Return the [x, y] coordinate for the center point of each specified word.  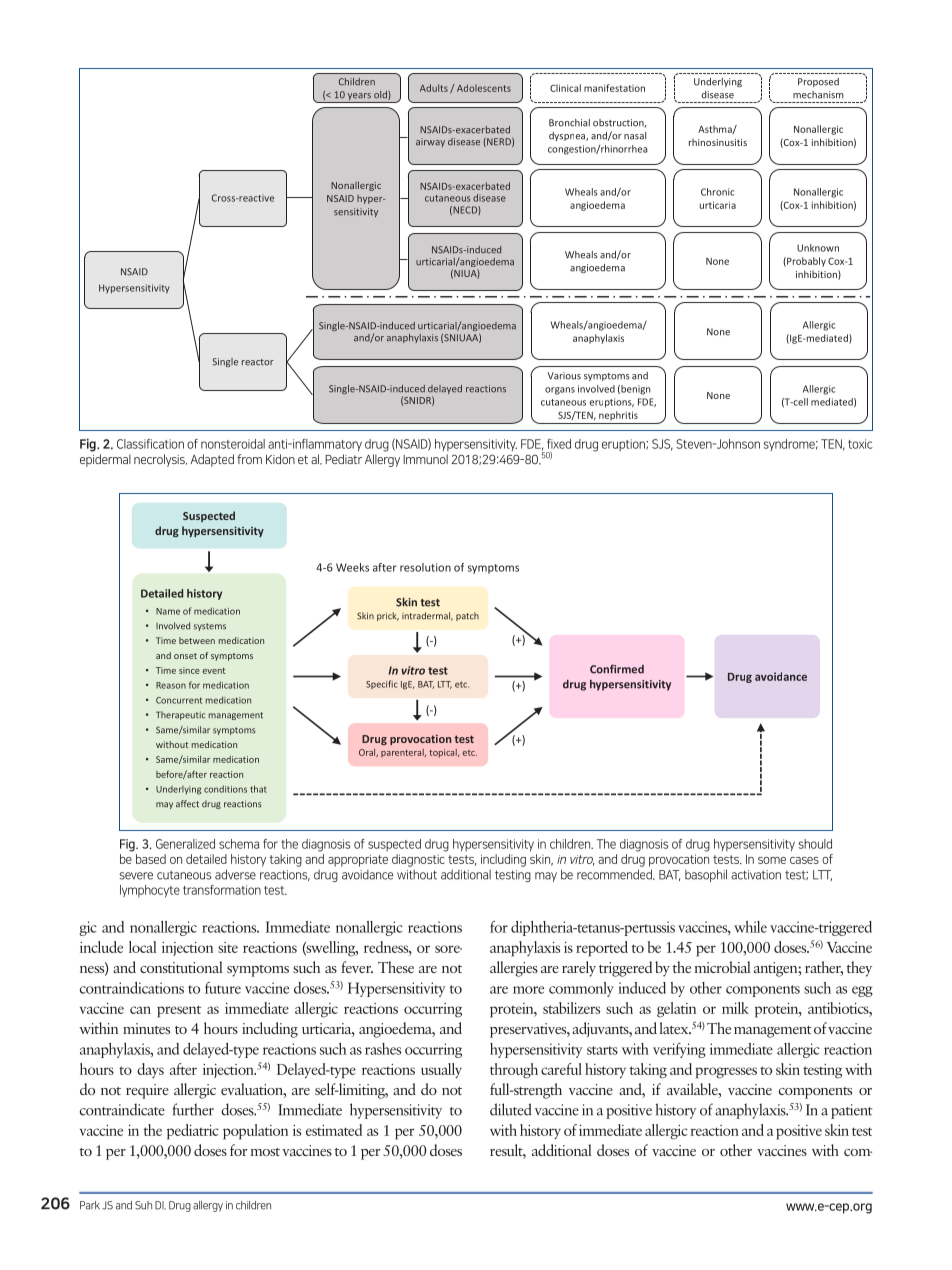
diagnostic [418, 860]
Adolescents [484, 88]
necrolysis [160, 460]
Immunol [425, 459]
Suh [143, 1205]
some [772, 860]
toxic [860, 444]
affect [187, 804]
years [359, 98]
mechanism [818, 95]
